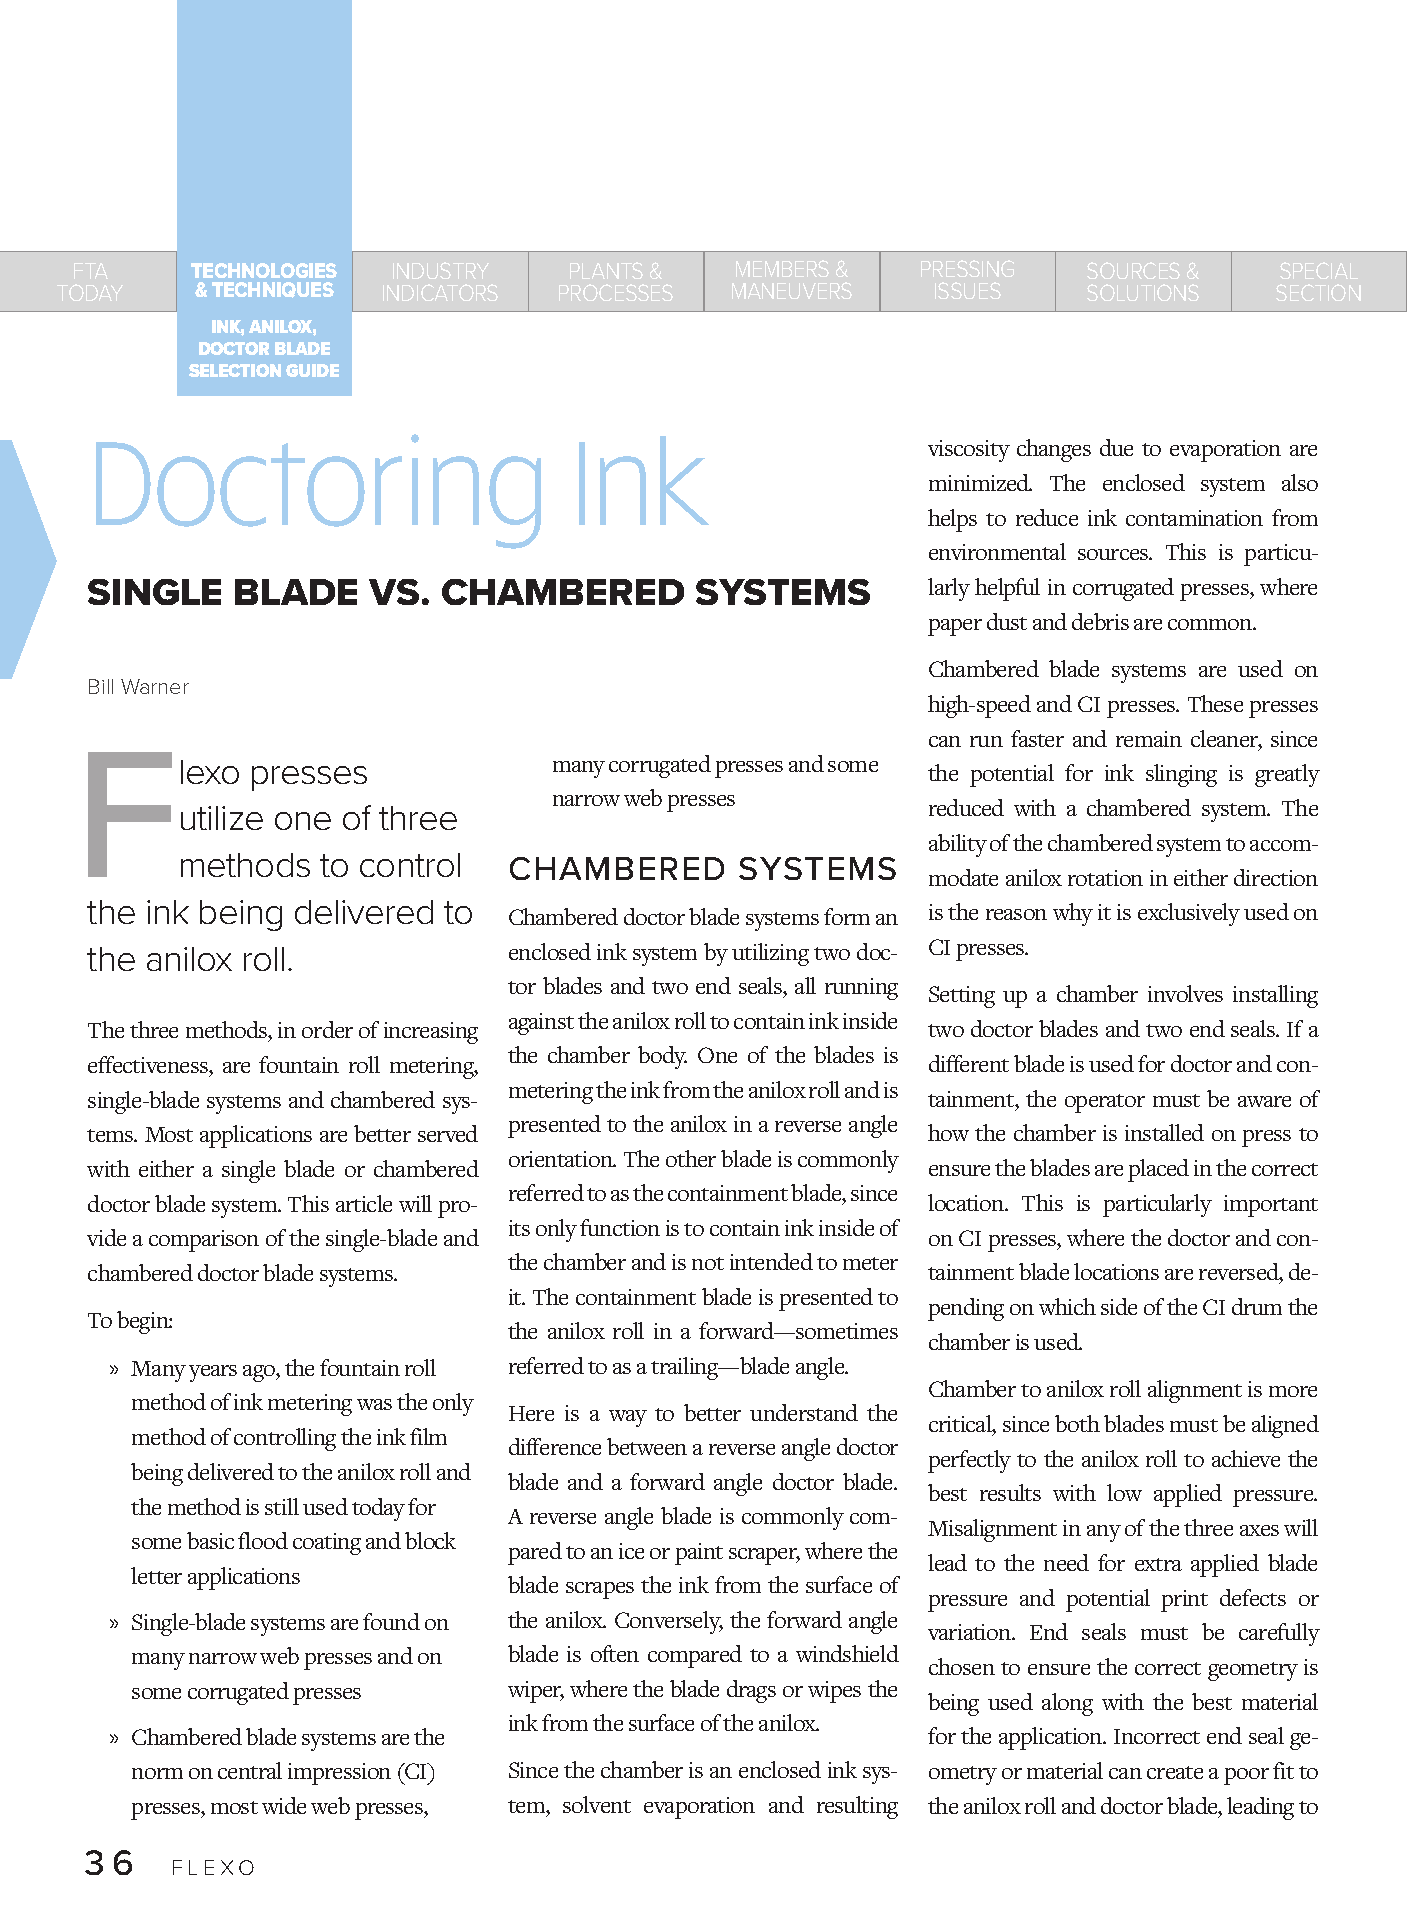  What do you see at coordinates (1175, 1772) in the image?
I see `create` at bounding box center [1175, 1772].
